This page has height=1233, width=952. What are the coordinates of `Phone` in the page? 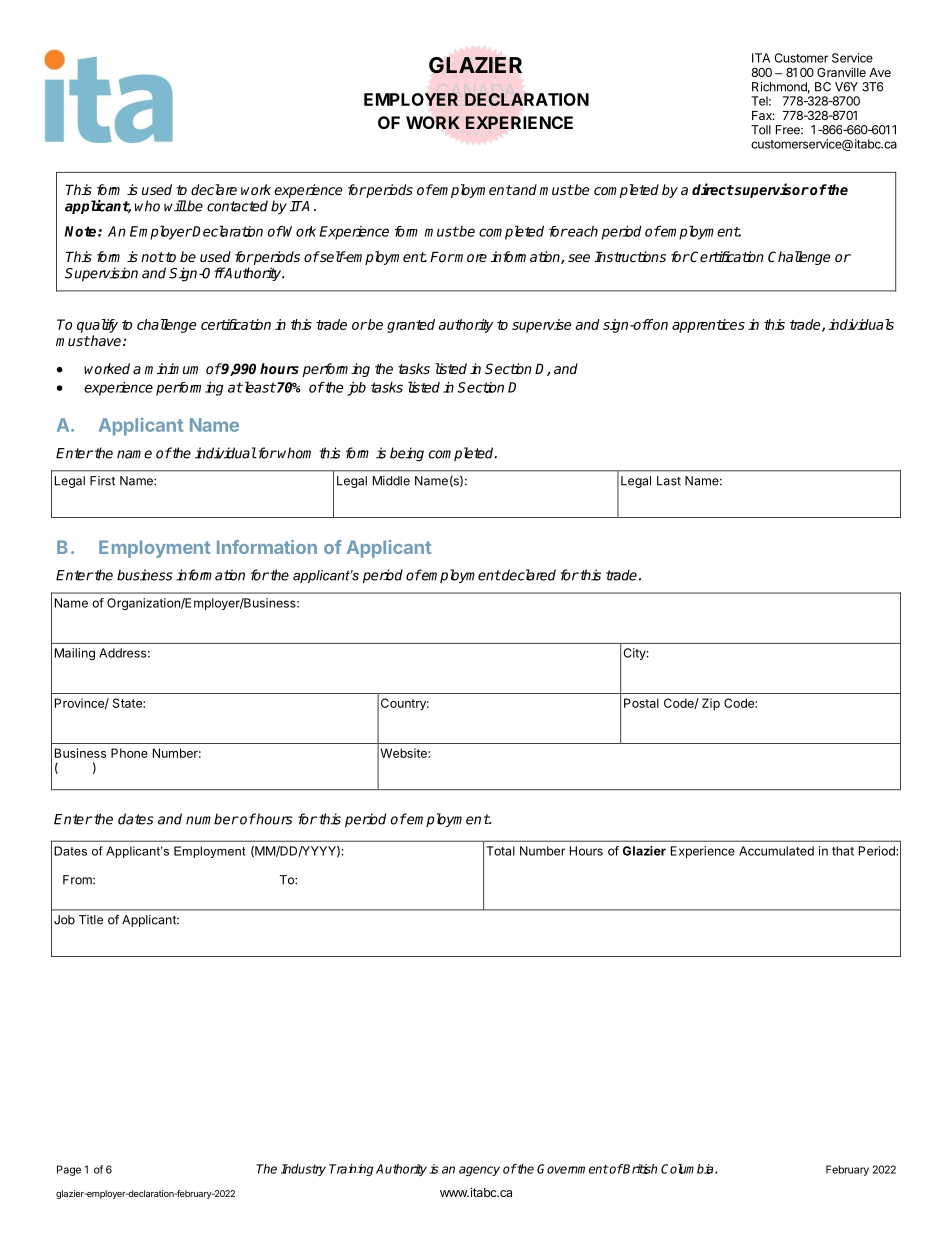 It's located at (129, 753).
